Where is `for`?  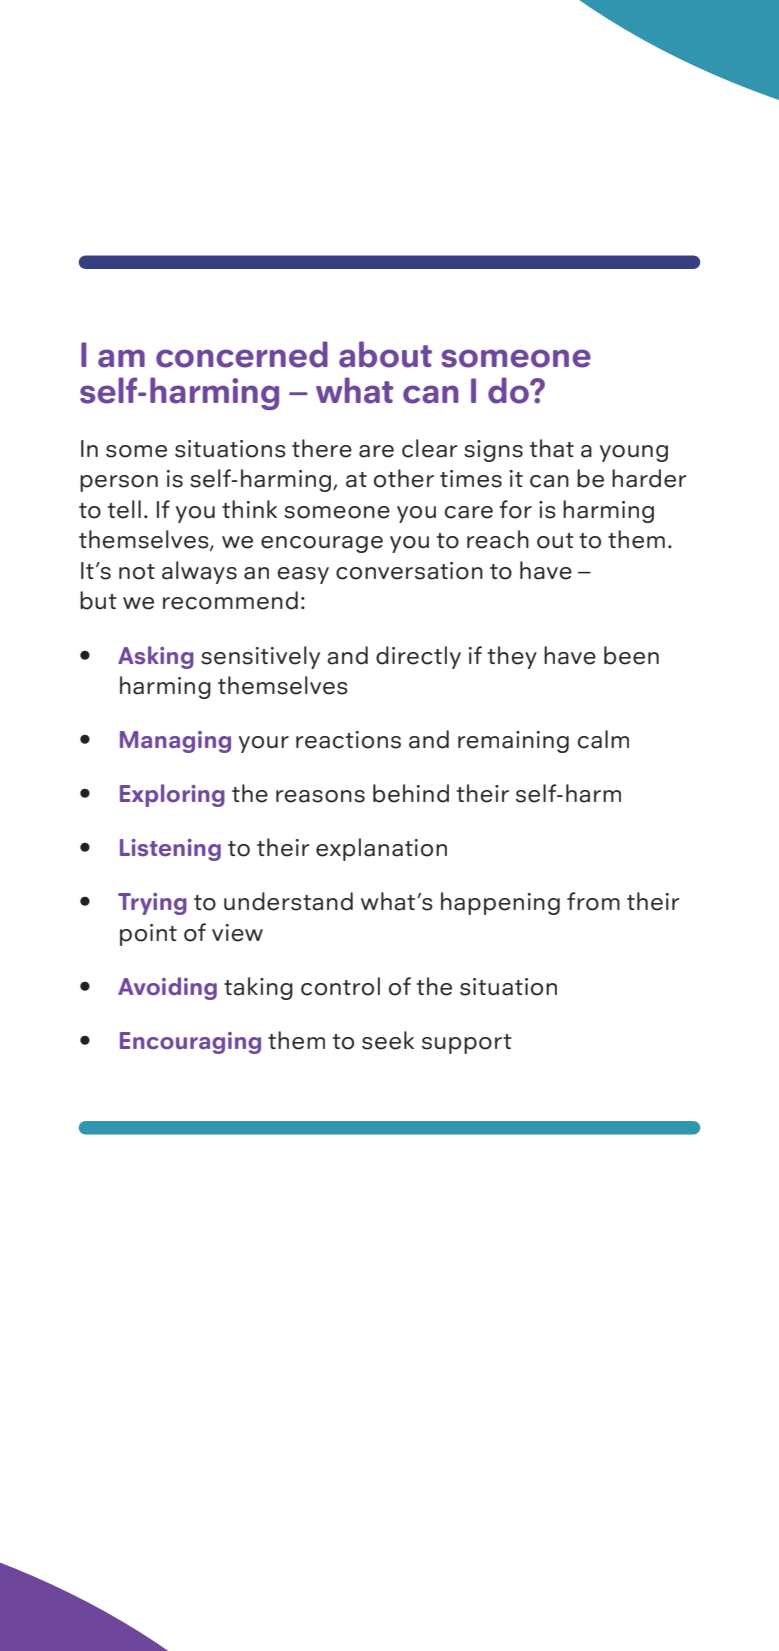
for is located at coordinates (515, 509).
